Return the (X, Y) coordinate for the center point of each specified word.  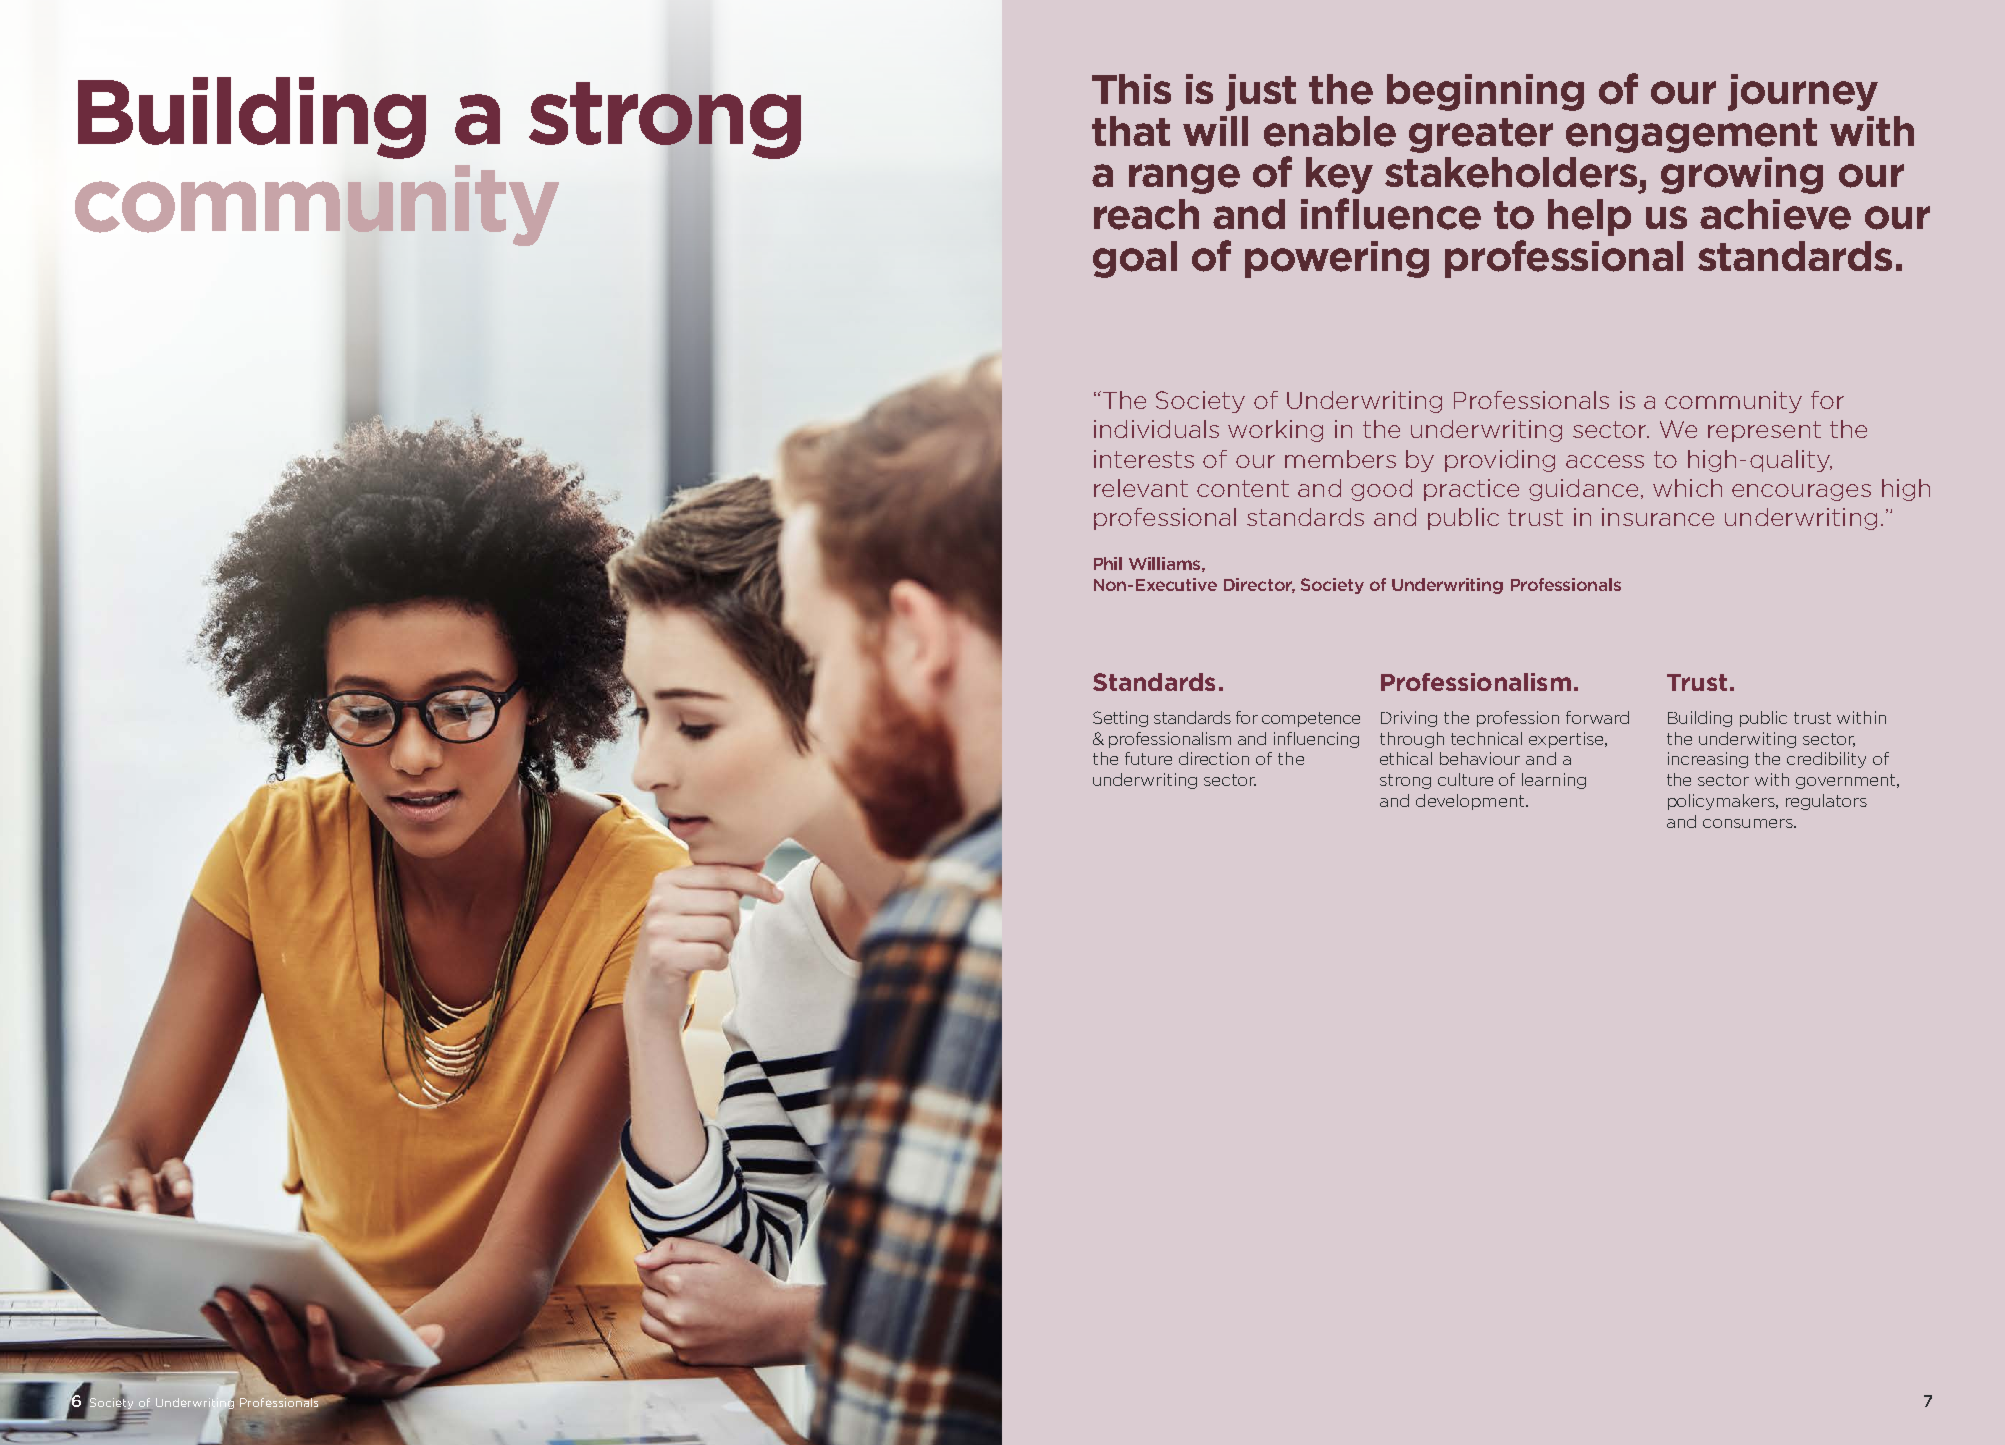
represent (1764, 431)
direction (1214, 758)
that (1131, 131)
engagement (1691, 135)
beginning (1485, 92)
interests (1144, 459)
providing (1500, 461)
